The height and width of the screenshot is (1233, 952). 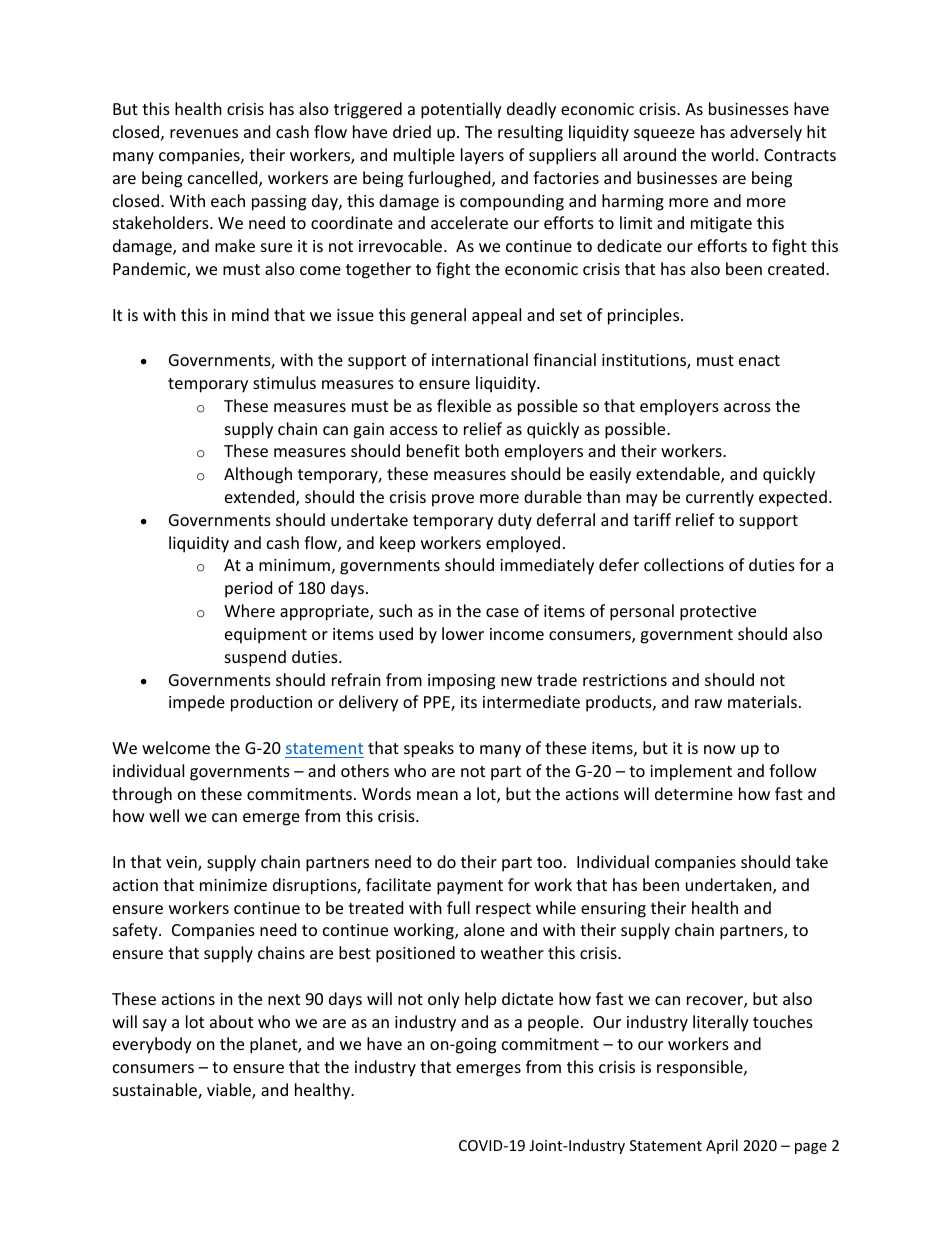 What do you see at coordinates (152, 1045) in the screenshot?
I see `everybody` at bounding box center [152, 1045].
